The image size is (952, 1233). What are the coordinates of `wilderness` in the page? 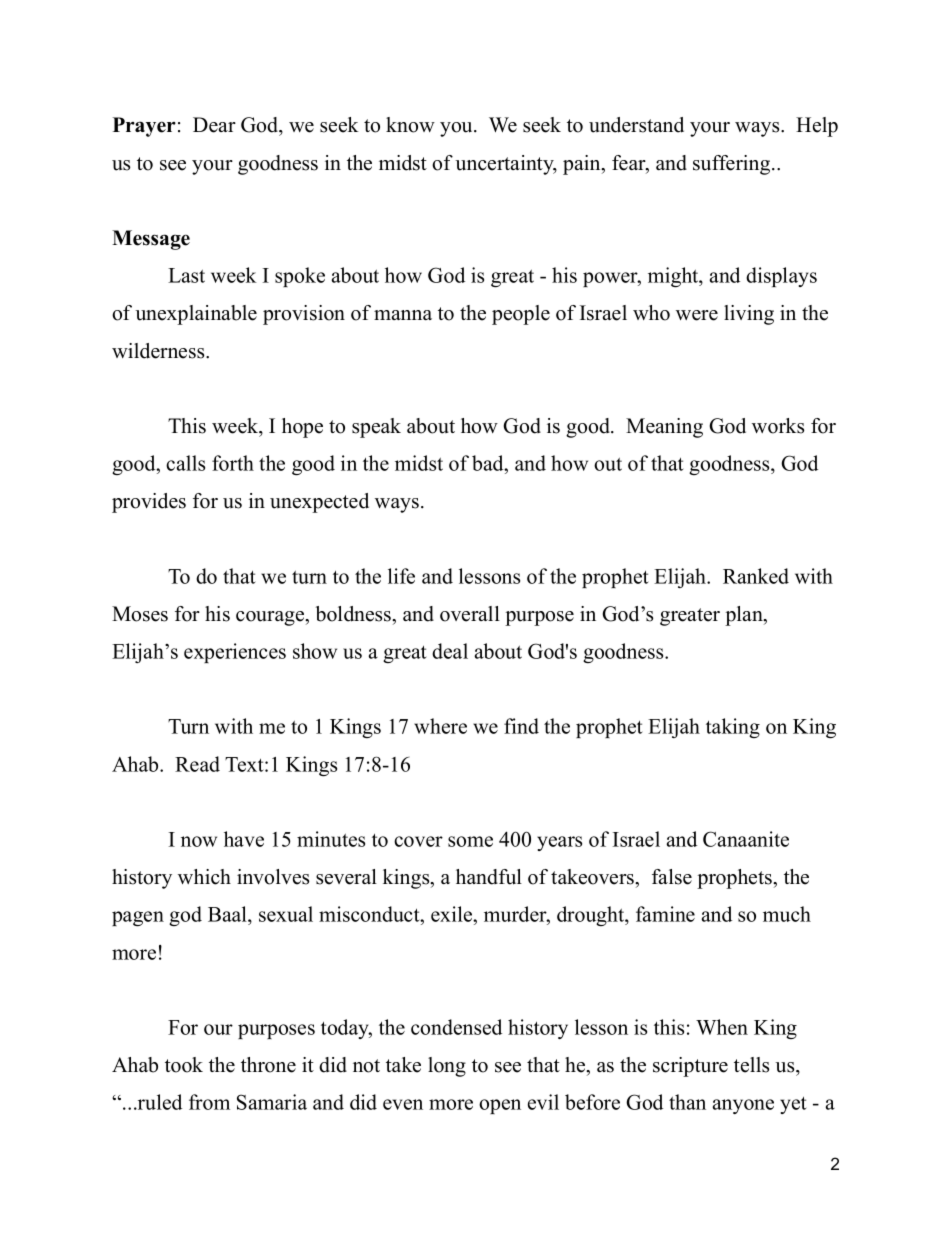 It's located at (159, 351).
